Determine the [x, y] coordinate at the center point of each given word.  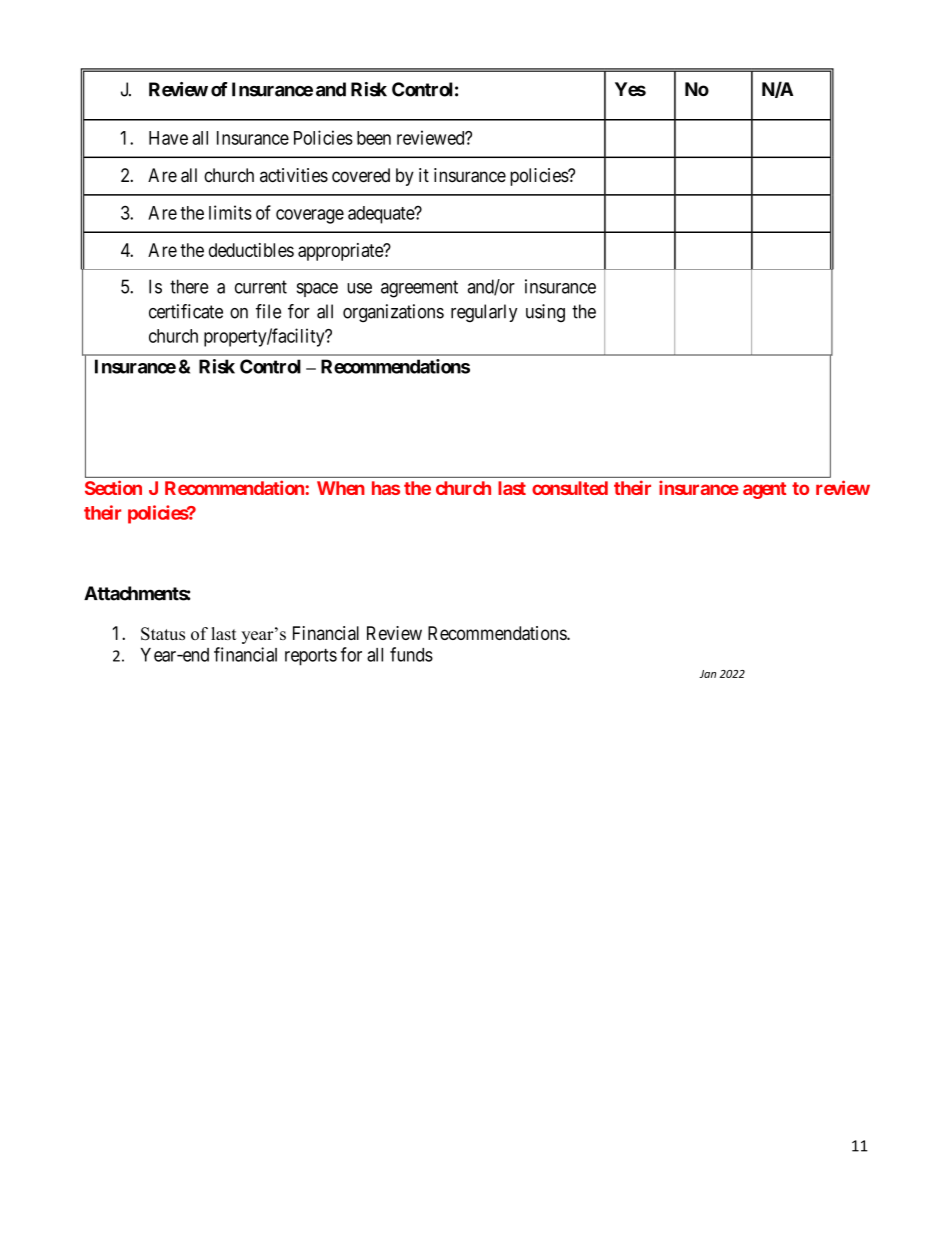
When [341, 488]
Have [168, 138]
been [374, 138]
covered [361, 175]
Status [163, 634]
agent [764, 490]
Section [113, 487]
